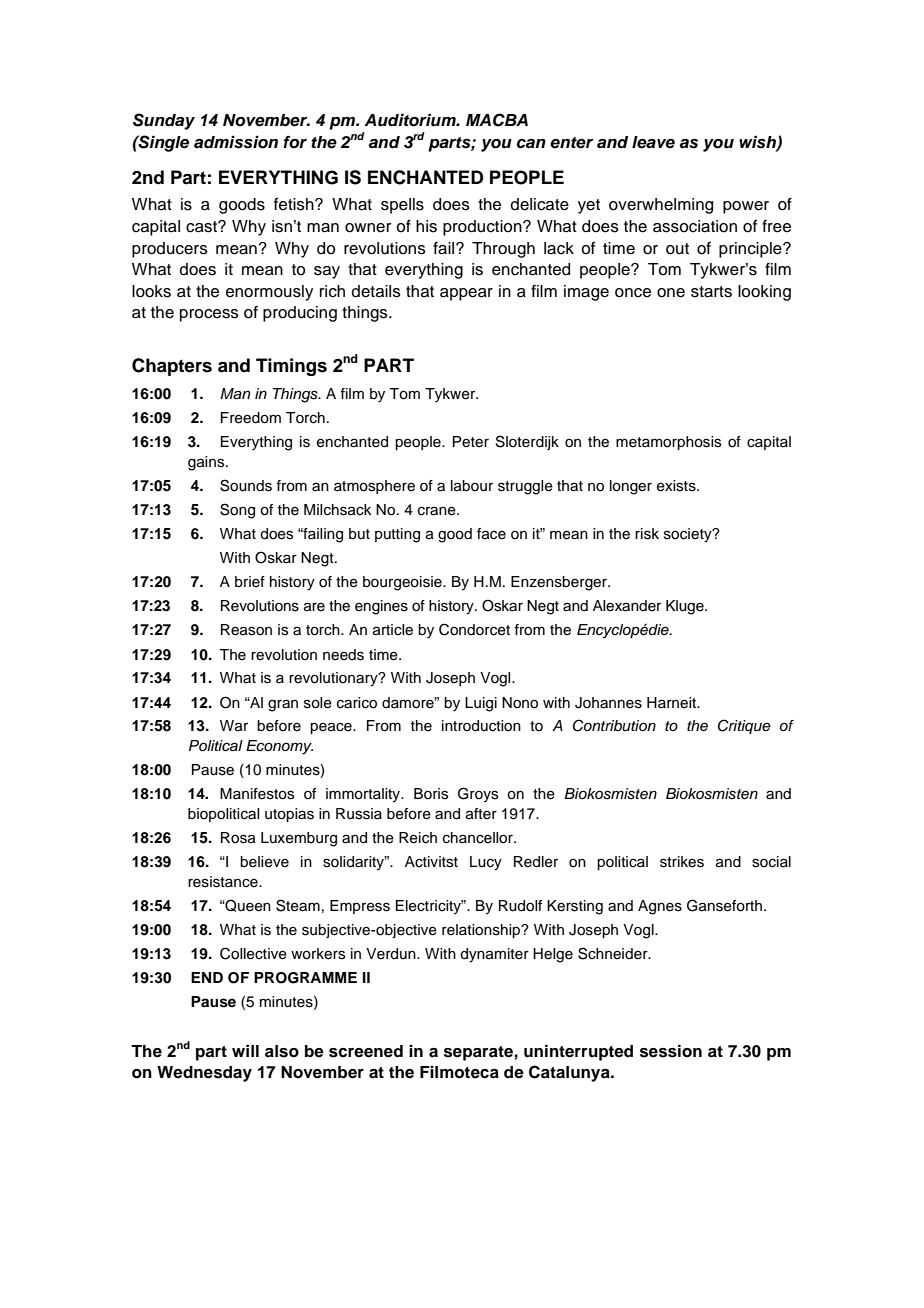  What do you see at coordinates (245, 1050) in the screenshot?
I see `will` at bounding box center [245, 1050].
